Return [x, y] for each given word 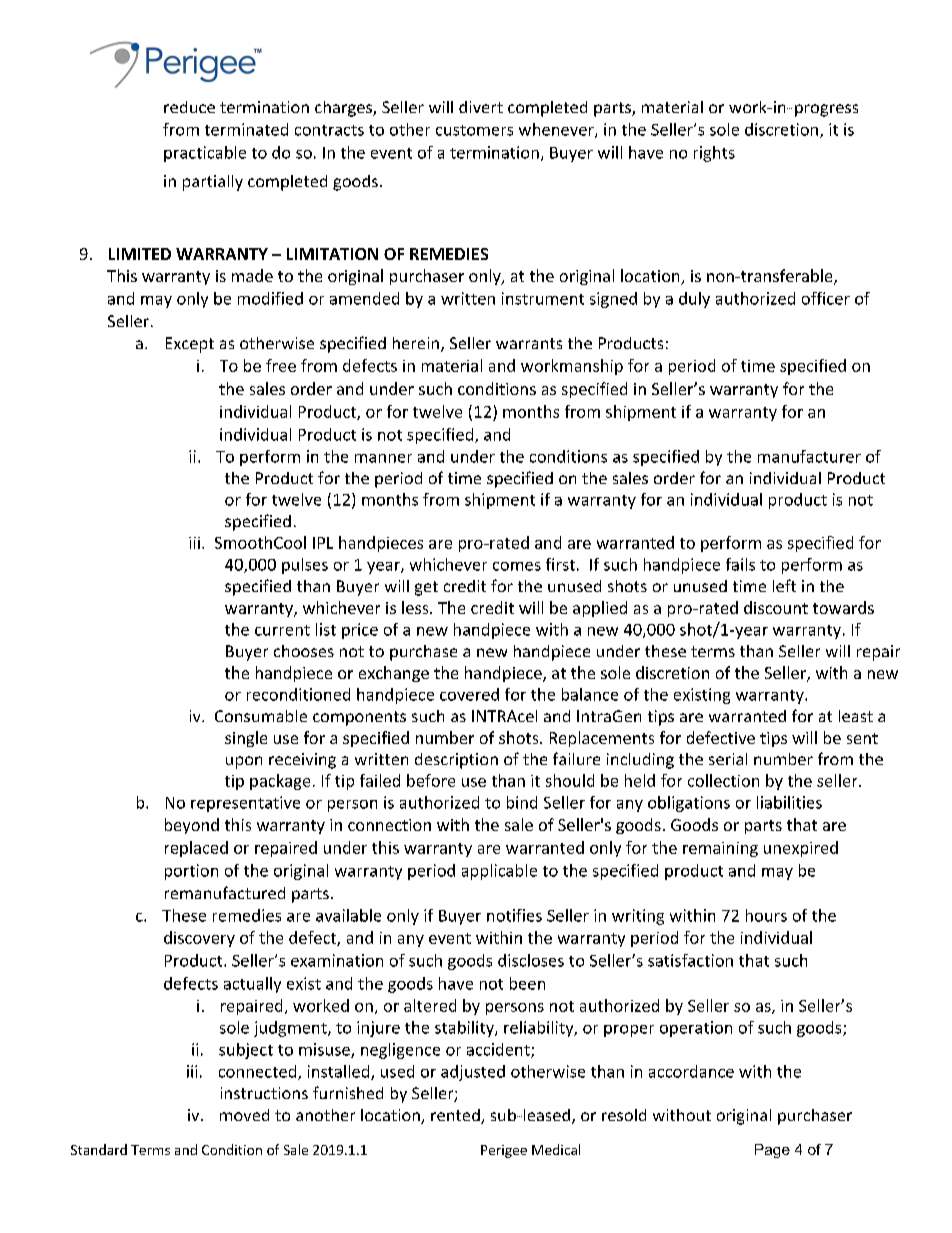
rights [714, 154]
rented [456, 1116]
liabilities [789, 802]
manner [383, 458]
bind [522, 802]
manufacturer [809, 456]
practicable [205, 154]
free [281, 365]
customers [474, 130]
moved [244, 1115]
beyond [192, 826]
